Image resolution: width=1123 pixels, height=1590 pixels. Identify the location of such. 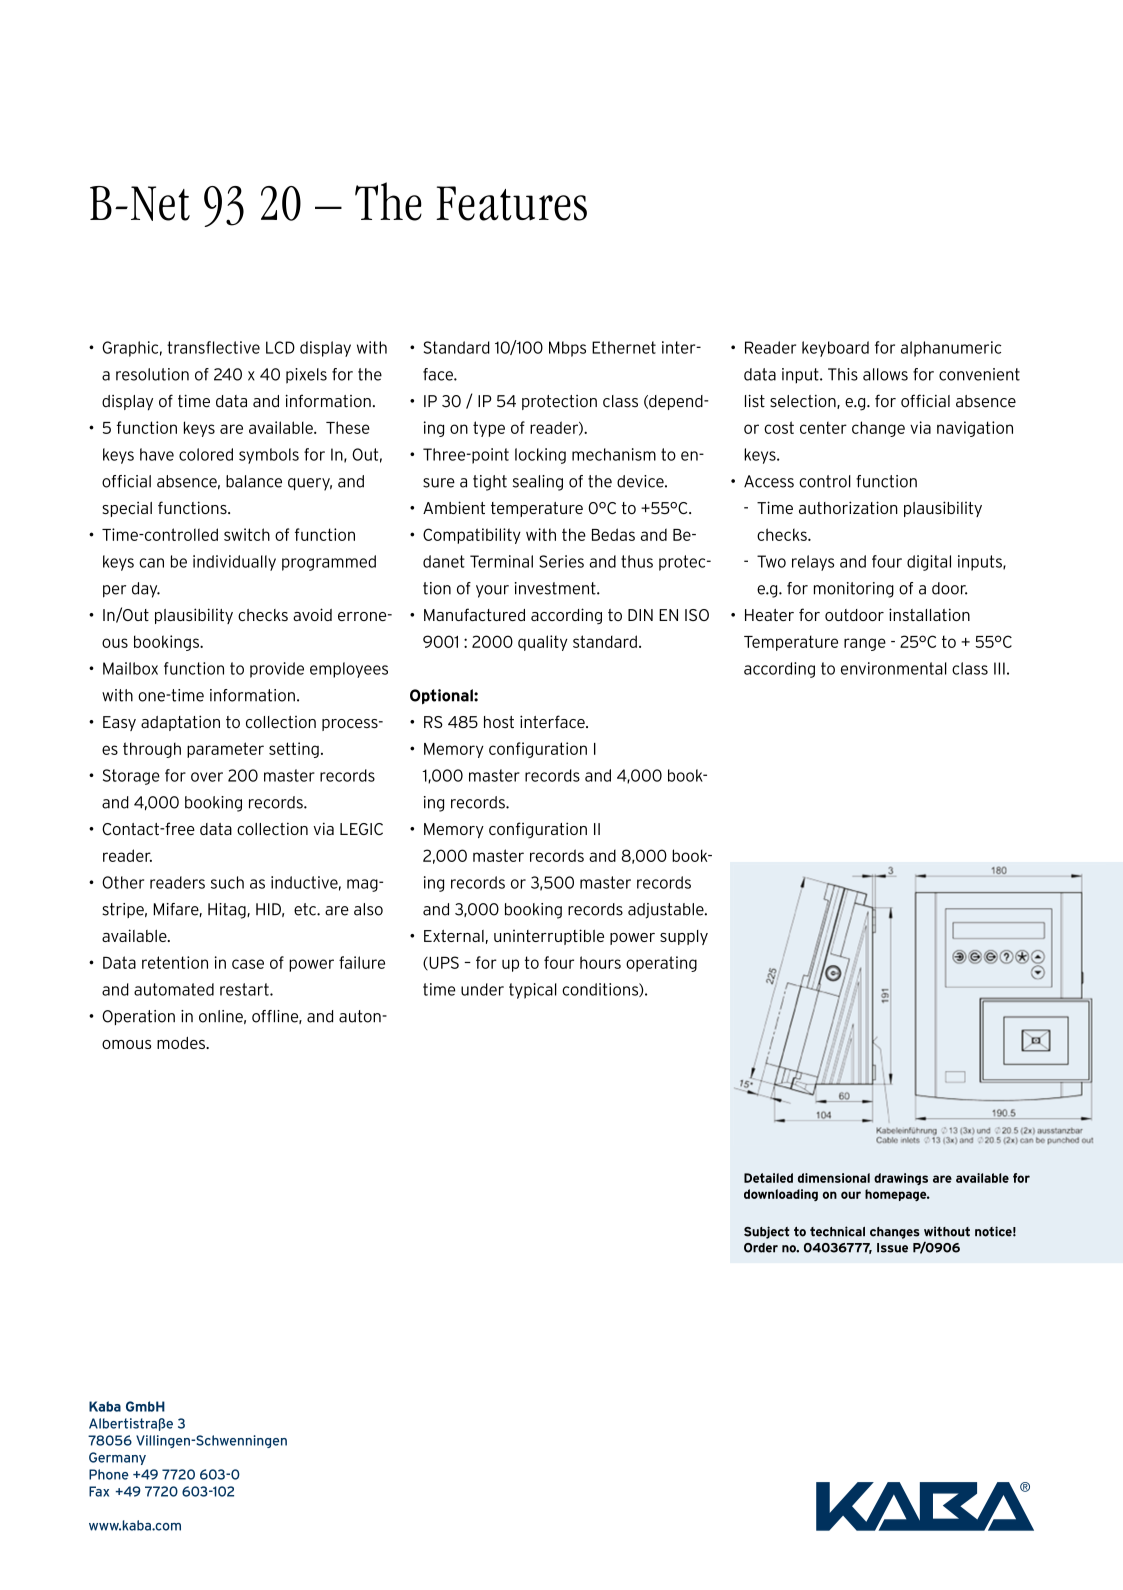
(227, 882).
